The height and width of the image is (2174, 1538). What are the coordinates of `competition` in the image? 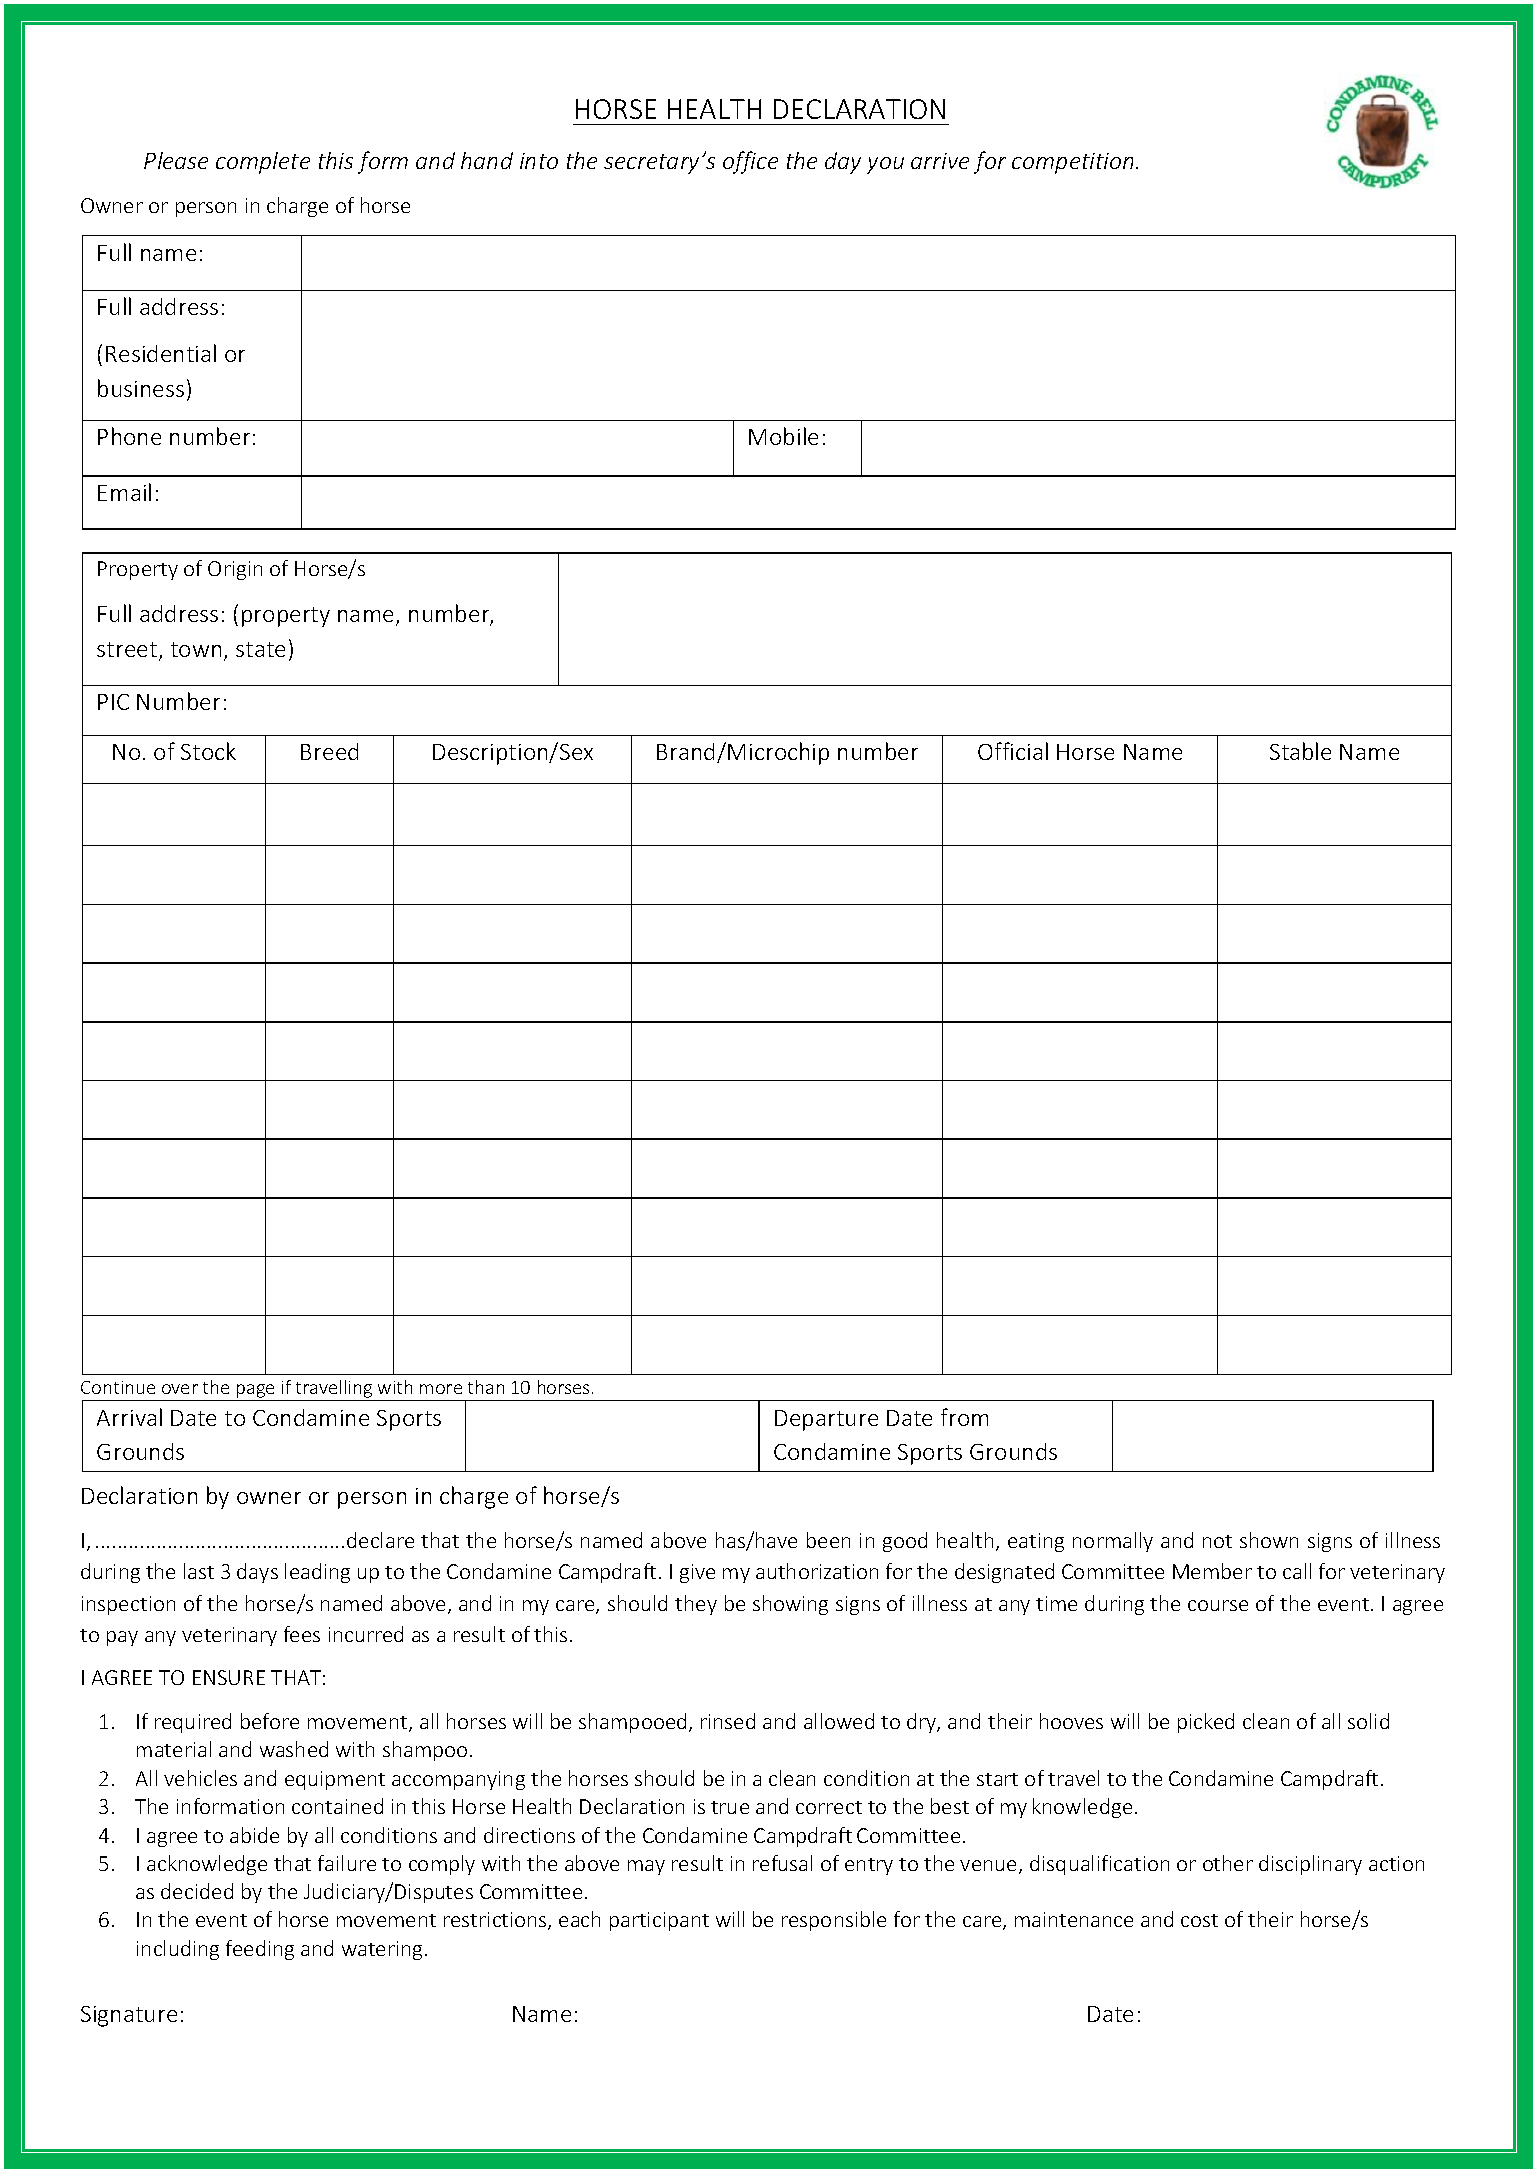 It's located at (1072, 163).
